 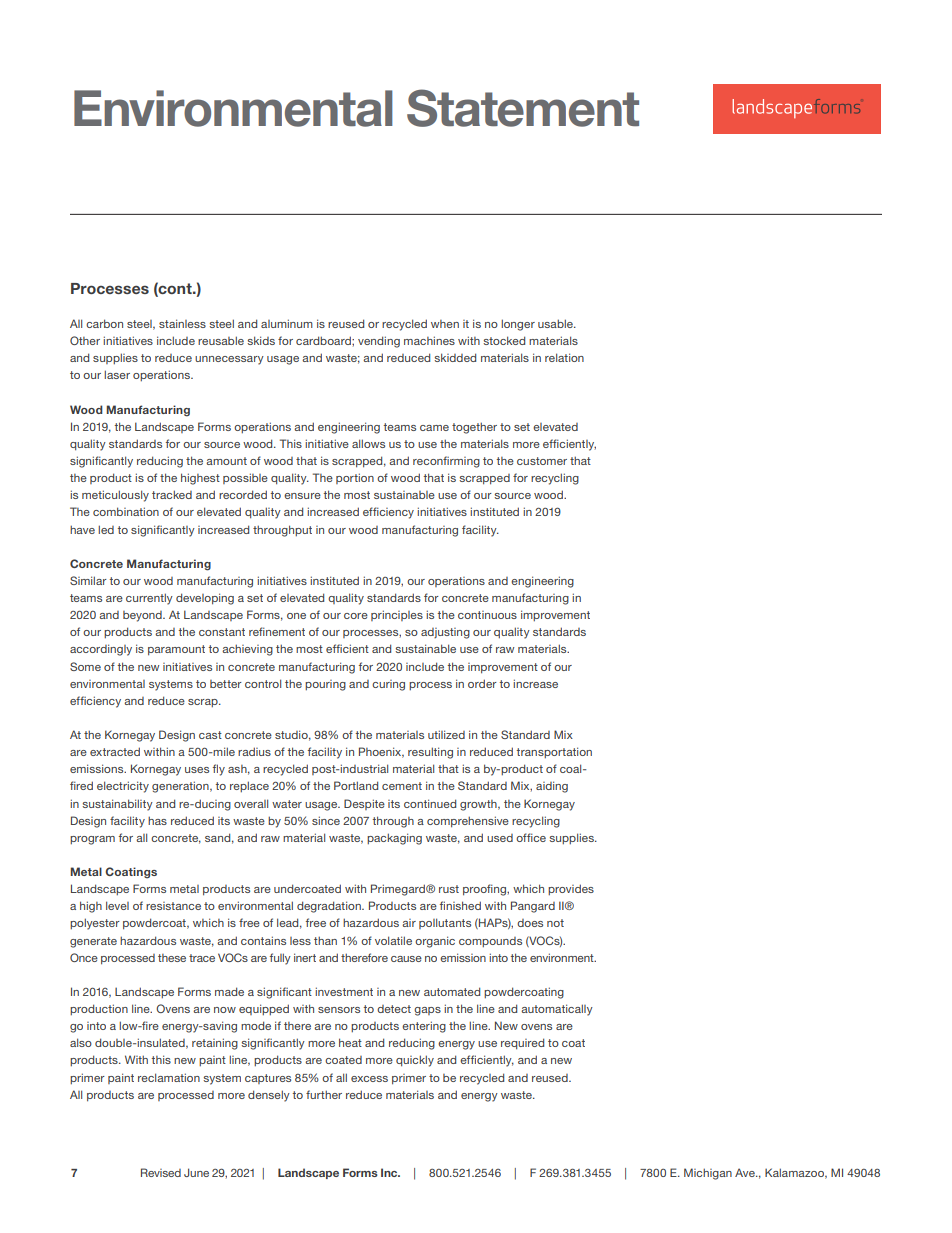 I want to click on Michigan, so click(x=708, y=1174).
